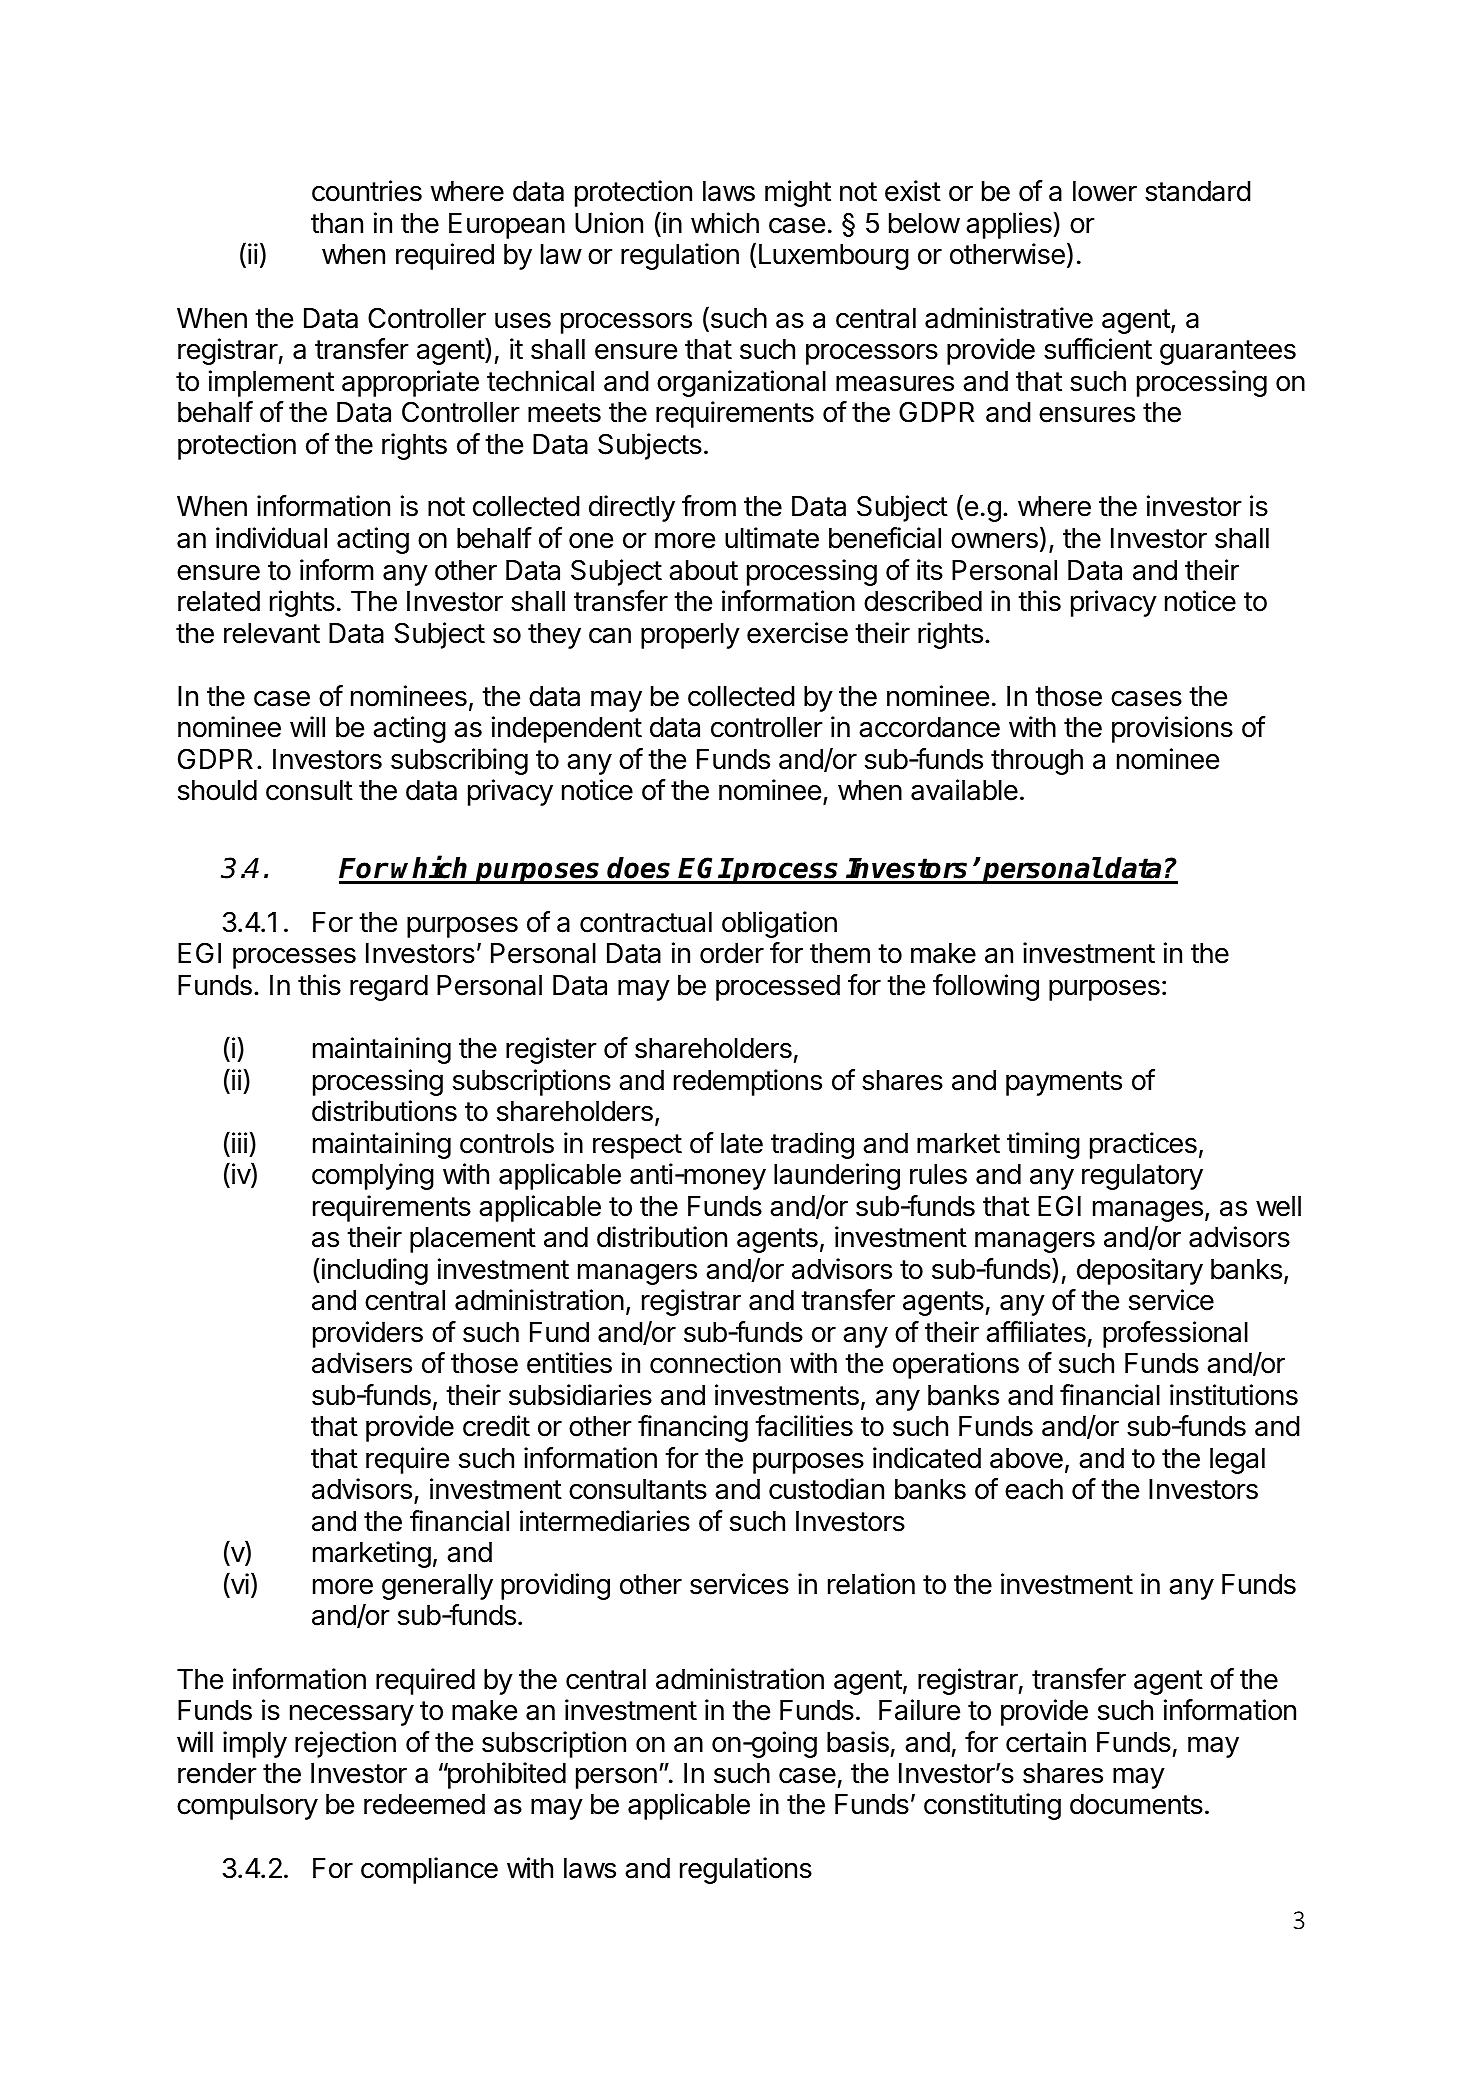 This document has width=1482, height=2098. I want to click on might, so click(798, 193).
